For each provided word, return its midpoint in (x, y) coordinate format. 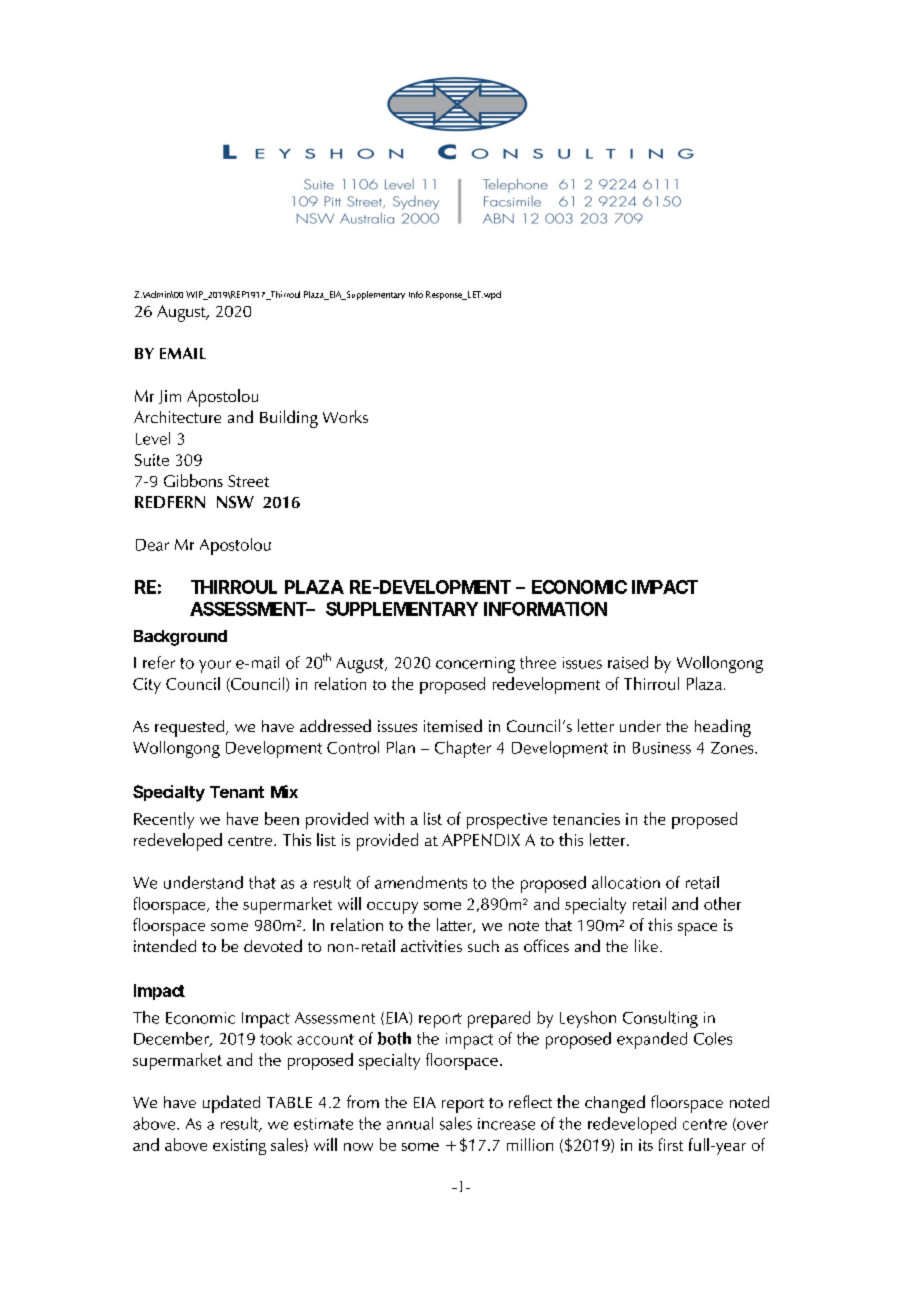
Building (289, 419)
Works (345, 416)
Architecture (177, 417)
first (671, 1144)
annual (410, 1123)
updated (231, 1104)
